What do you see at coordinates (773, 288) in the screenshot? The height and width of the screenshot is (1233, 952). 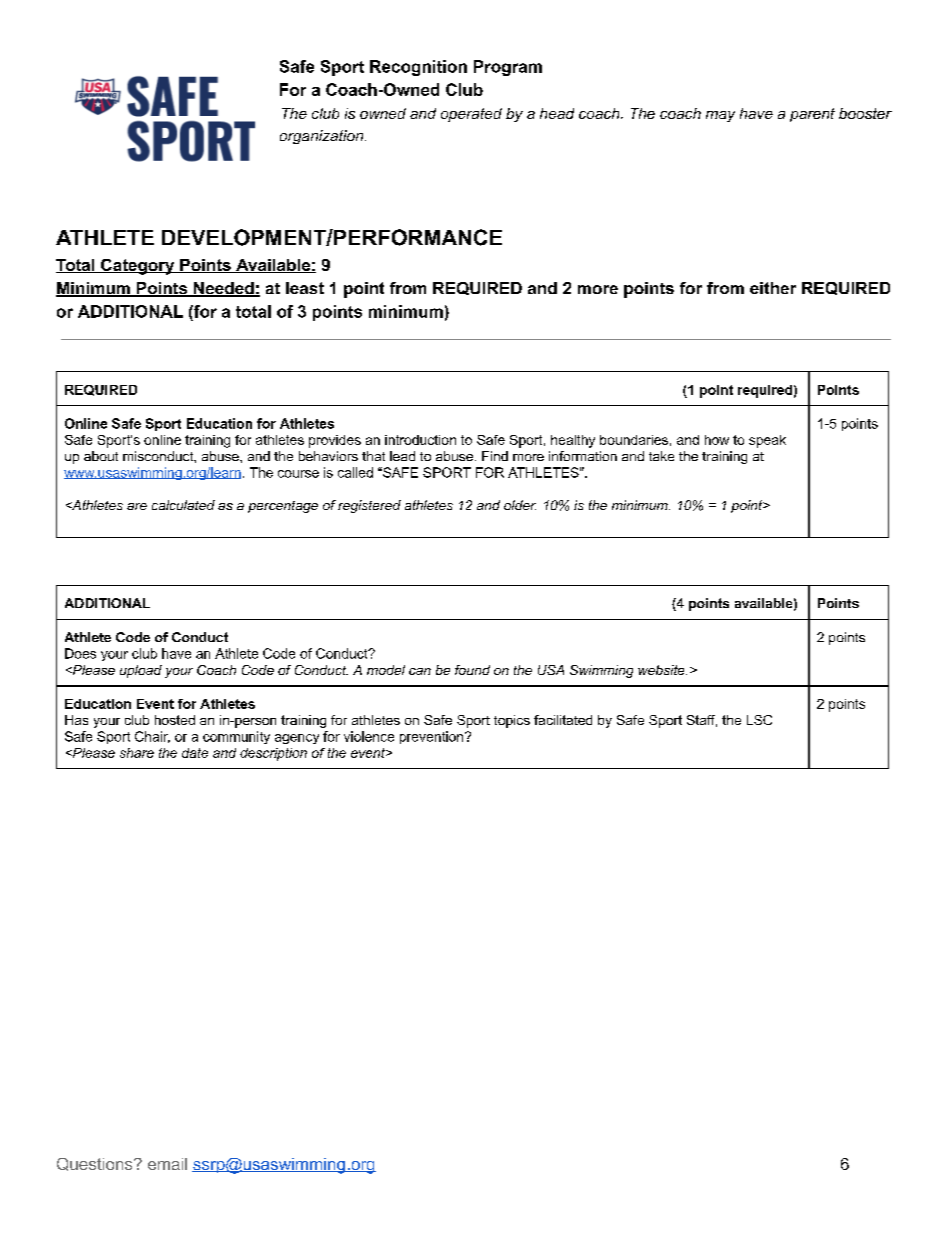 I see `either` at bounding box center [773, 288].
